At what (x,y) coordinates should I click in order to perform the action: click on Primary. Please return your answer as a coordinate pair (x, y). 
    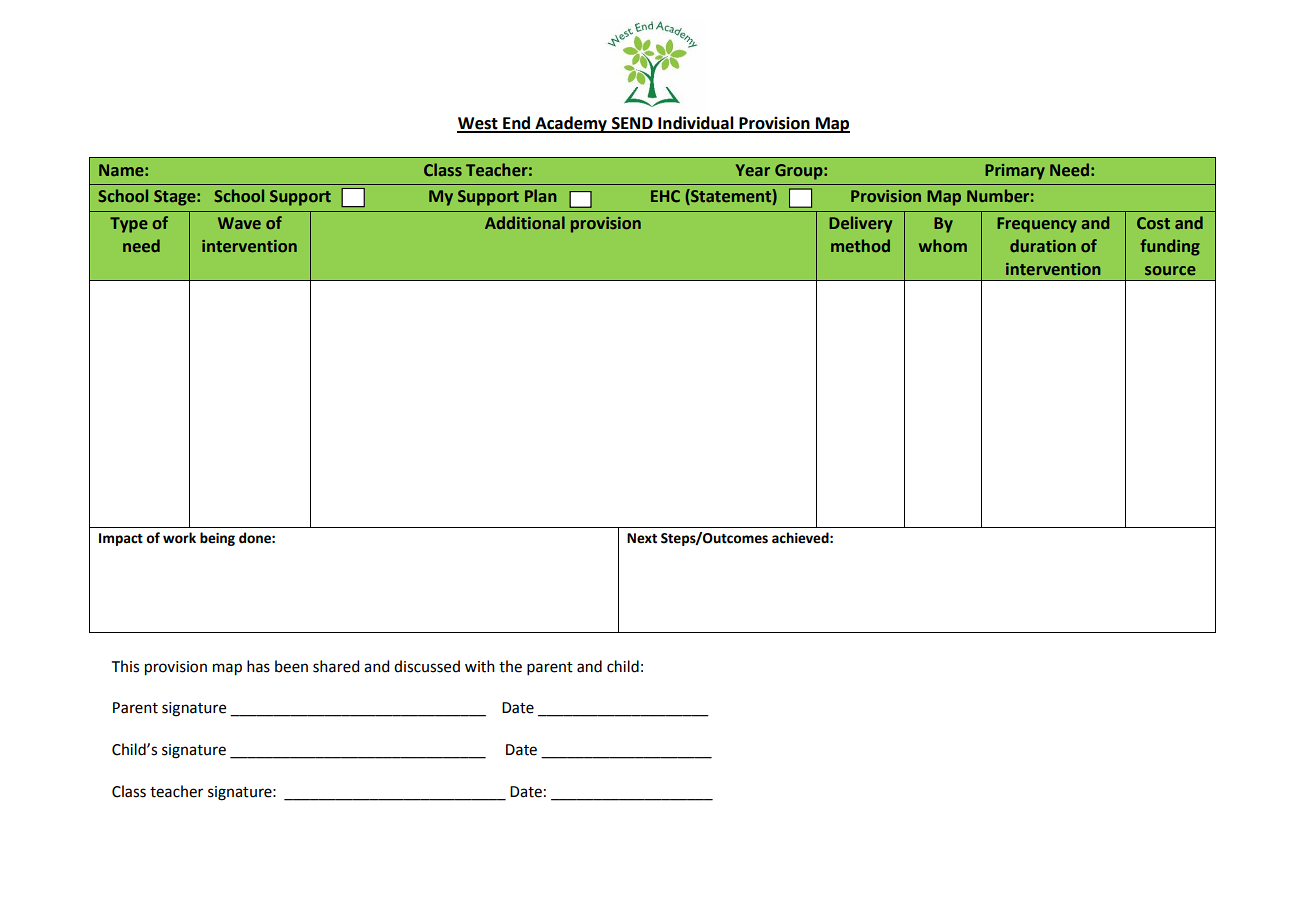
    Looking at the image, I should click on (1015, 172).
